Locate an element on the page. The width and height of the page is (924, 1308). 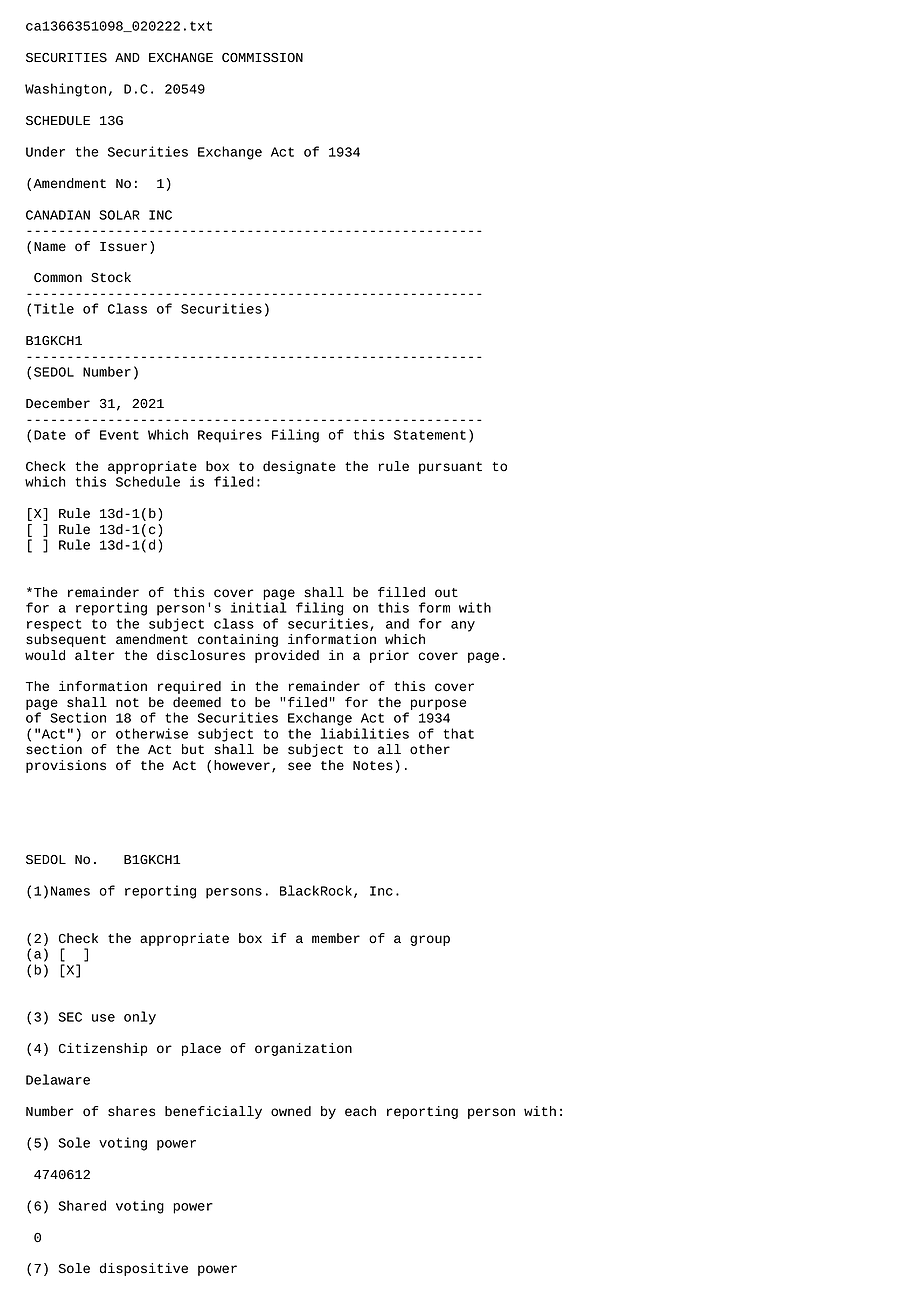
Shared is located at coordinates (82, 1205).
